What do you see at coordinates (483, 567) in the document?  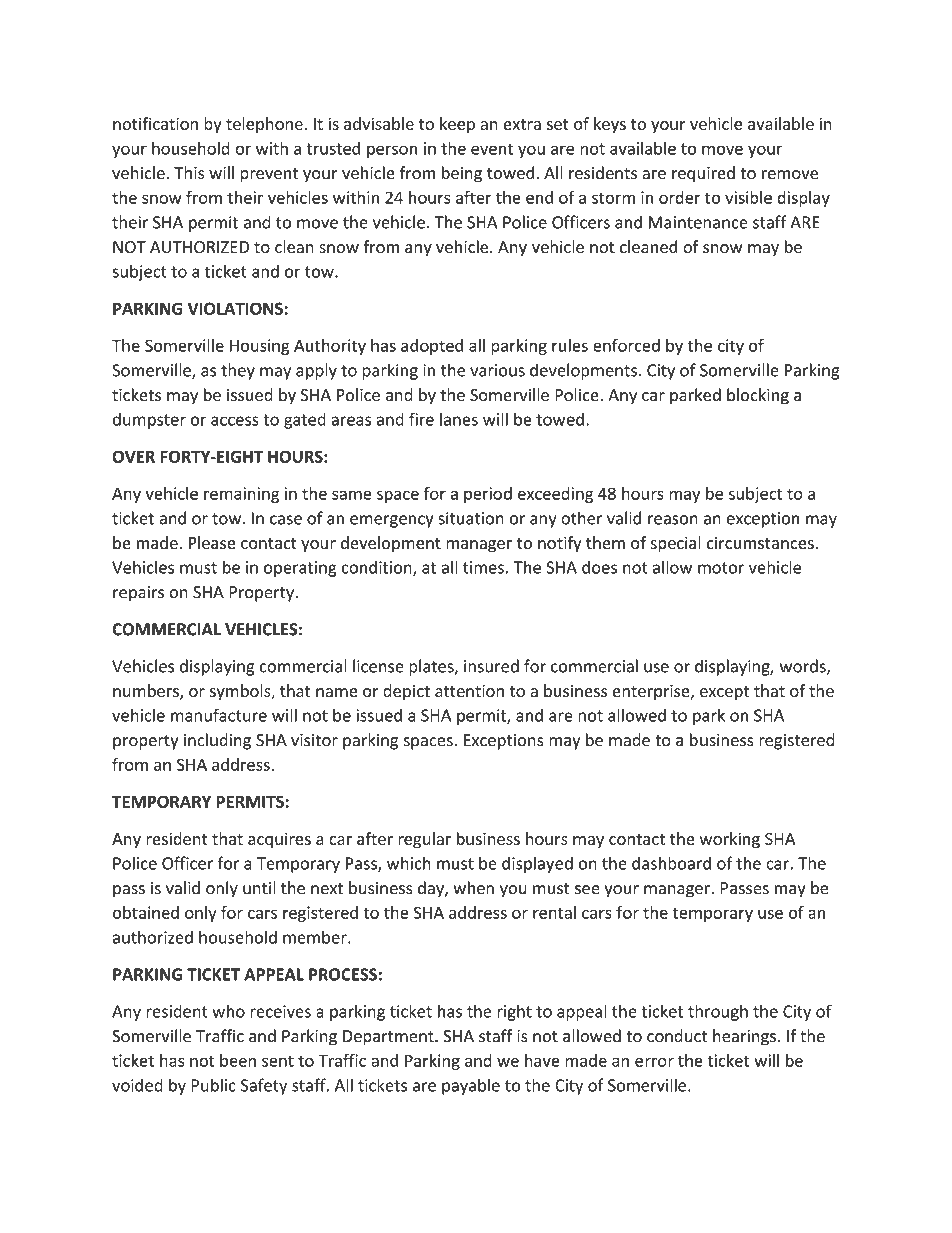 I see `times` at bounding box center [483, 567].
